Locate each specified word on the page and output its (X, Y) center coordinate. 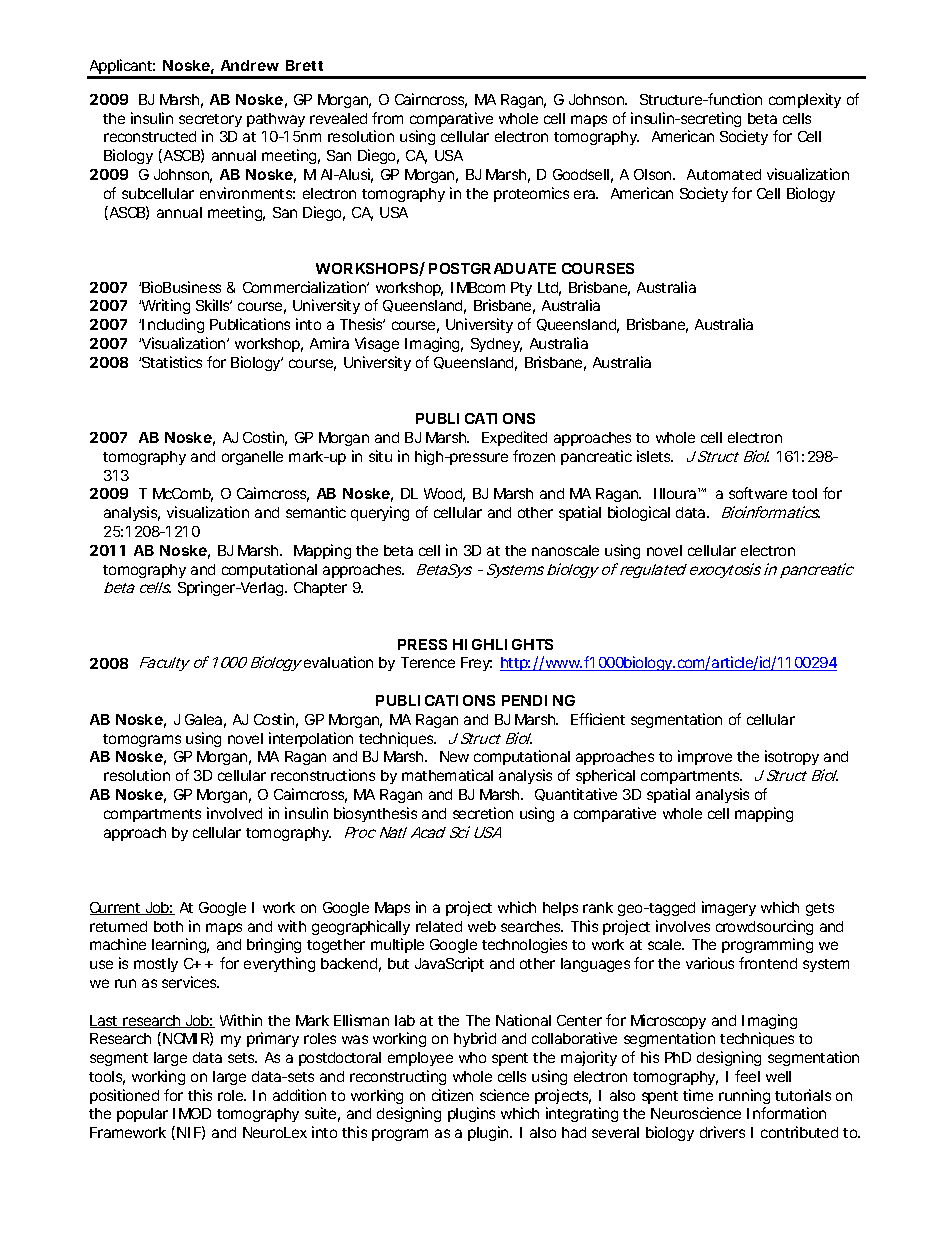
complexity (805, 100)
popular (142, 1115)
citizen (452, 1095)
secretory (210, 120)
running (744, 1096)
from (387, 118)
